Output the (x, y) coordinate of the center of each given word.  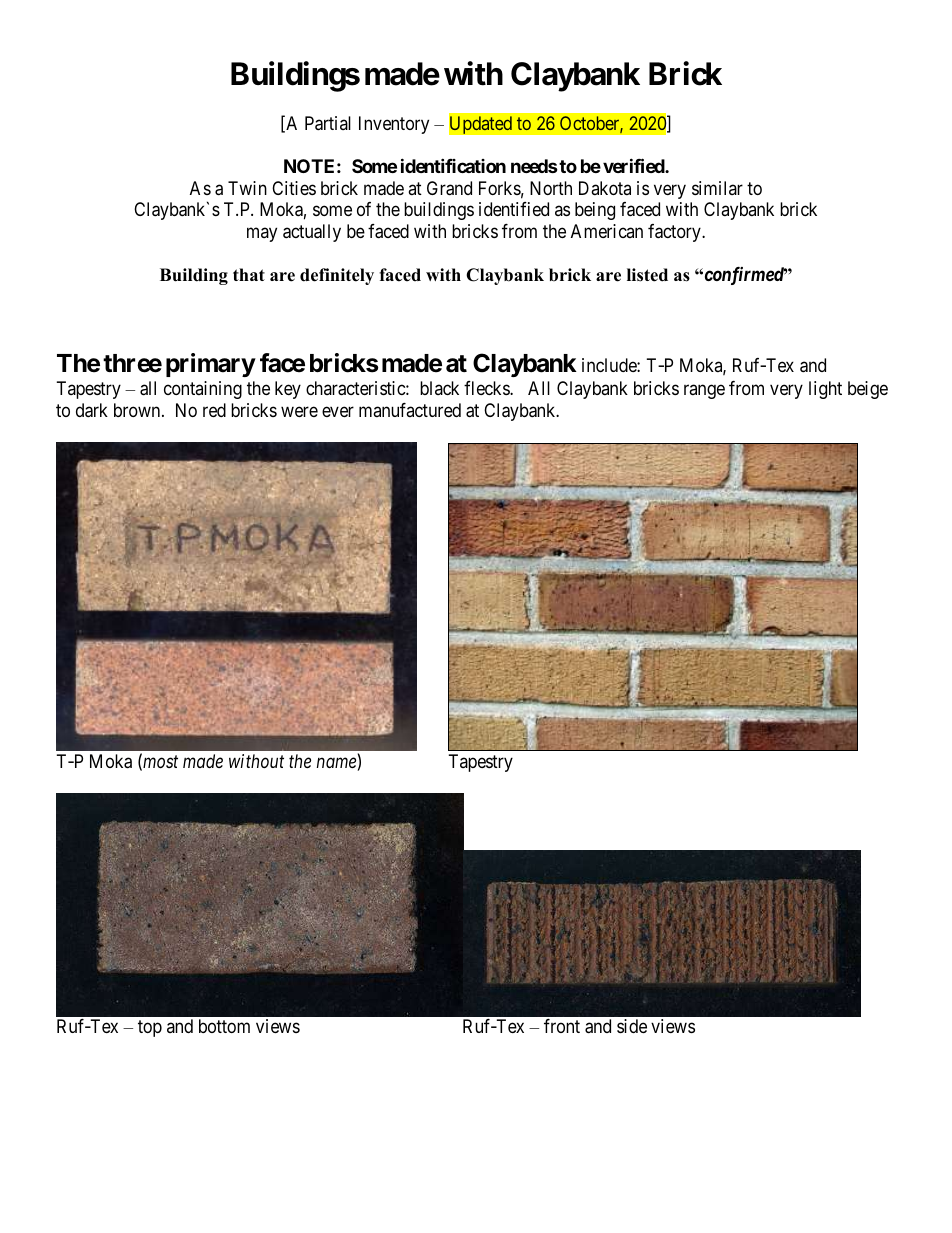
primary (211, 365)
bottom (224, 1026)
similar (717, 188)
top (150, 1028)
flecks (487, 388)
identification (453, 165)
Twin (247, 188)
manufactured (410, 410)
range (704, 392)
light (825, 390)
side (632, 1026)
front (562, 1026)
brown (138, 410)
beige (868, 390)
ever (338, 411)
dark (92, 410)
